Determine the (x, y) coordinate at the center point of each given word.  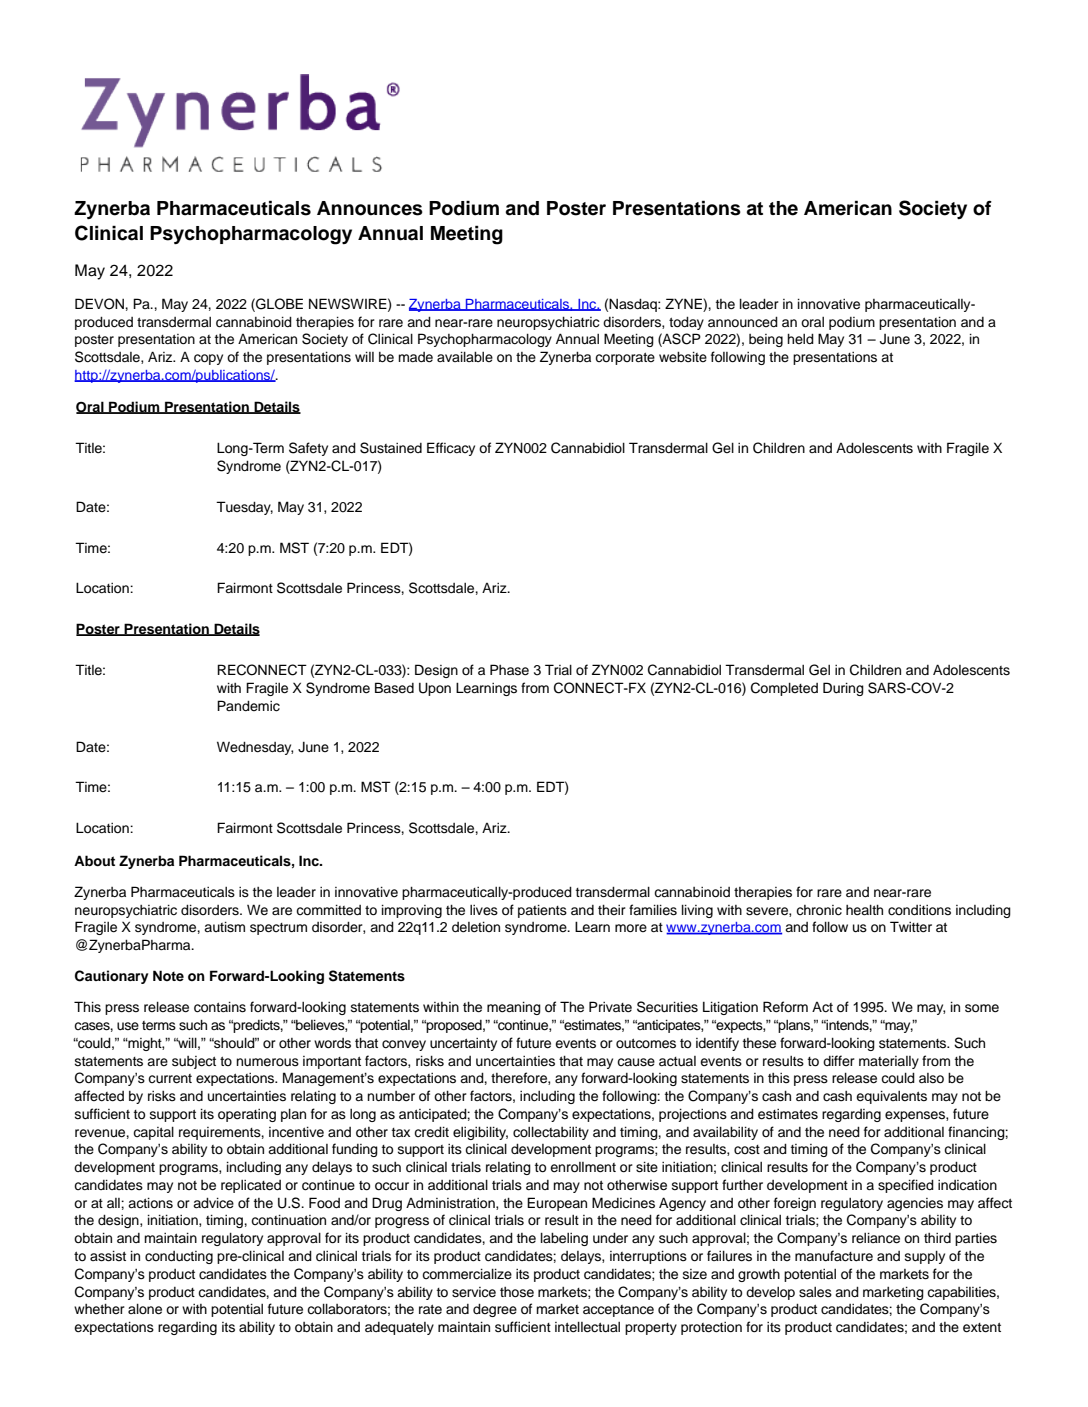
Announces (370, 208)
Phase (509, 670)
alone (145, 1309)
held (800, 338)
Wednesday (255, 748)
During (843, 689)
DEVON (100, 304)
